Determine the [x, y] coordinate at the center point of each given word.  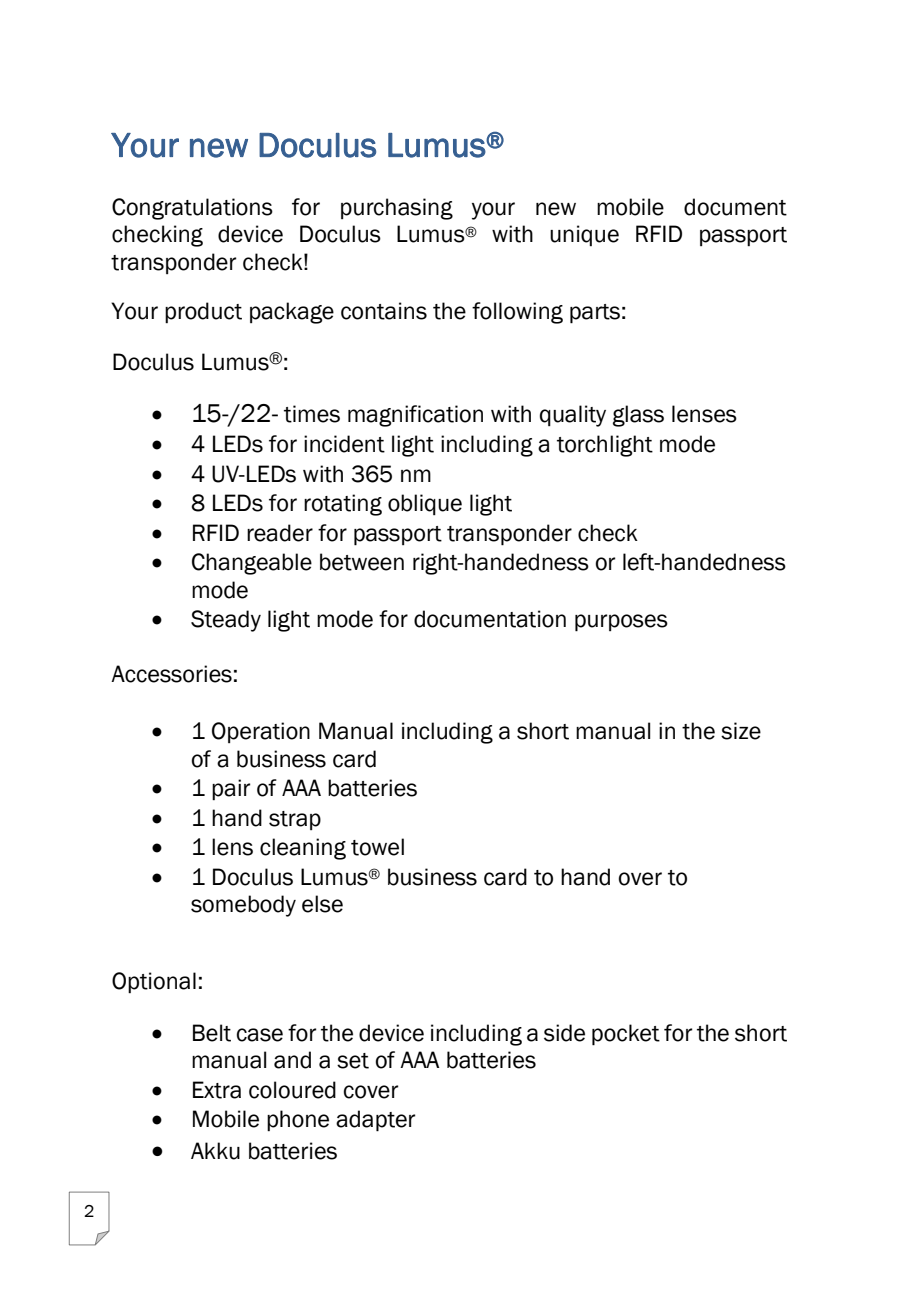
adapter [376, 1121]
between [362, 562]
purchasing [397, 209]
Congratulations [192, 209]
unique [584, 235]
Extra [217, 1090]
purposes [621, 623]
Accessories [171, 674]
